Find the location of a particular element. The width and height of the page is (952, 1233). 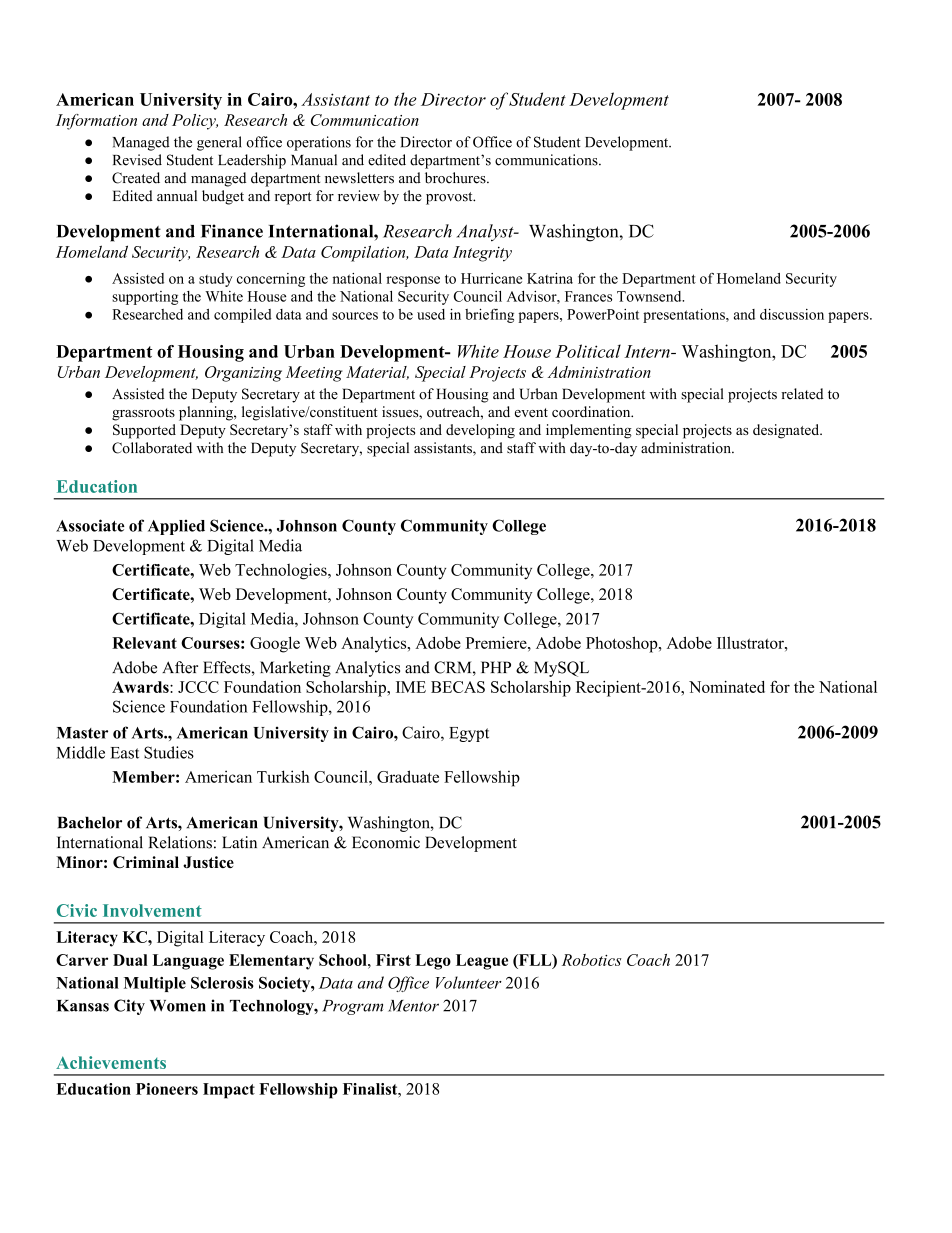

Relevant is located at coordinates (144, 643).
